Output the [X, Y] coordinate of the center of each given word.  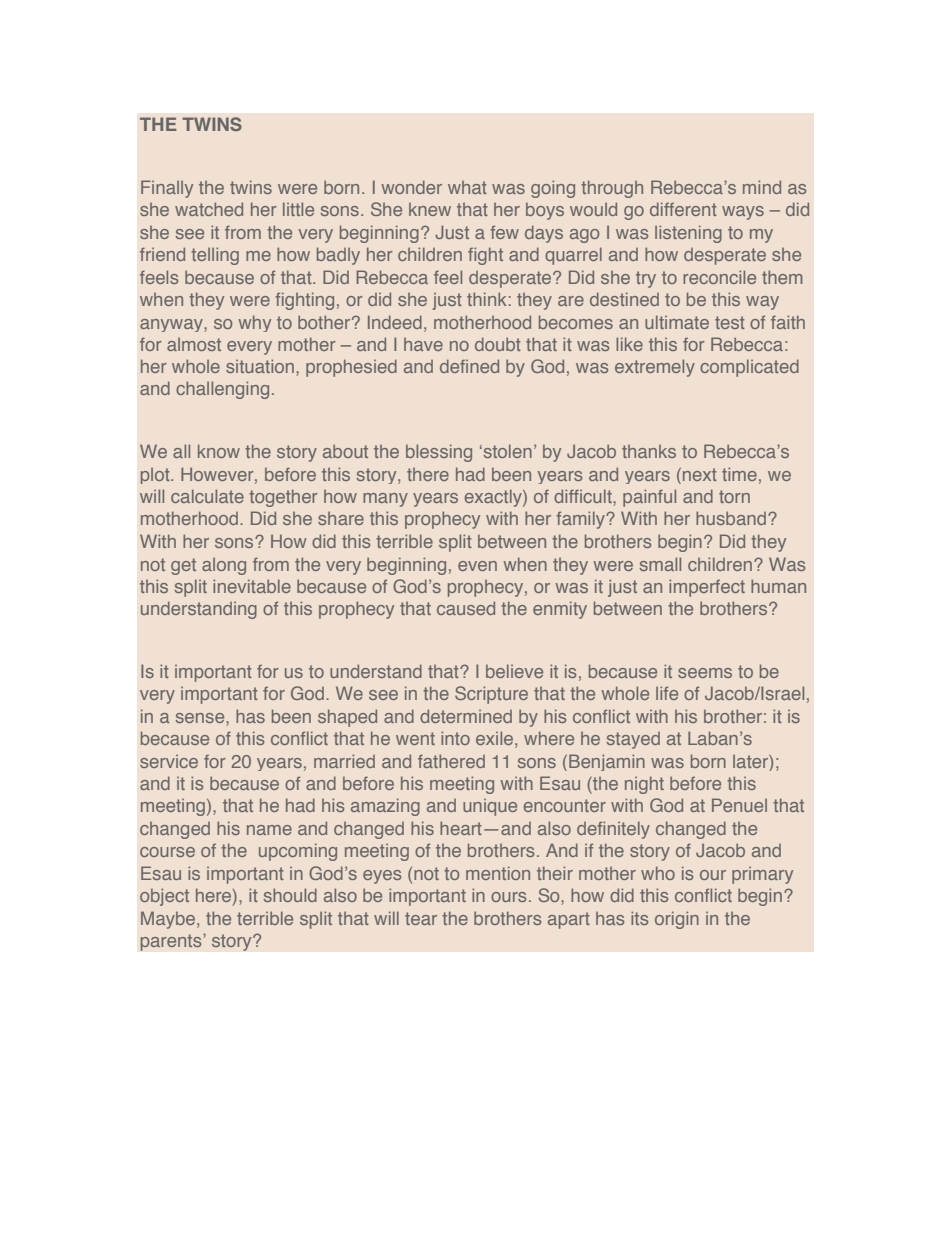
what [467, 187]
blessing [439, 453]
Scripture [491, 695]
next [700, 474]
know [219, 451]
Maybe [169, 920]
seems [705, 673]
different [683, 209]
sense [201, 719]
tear [421, 918]
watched [209, 209]
